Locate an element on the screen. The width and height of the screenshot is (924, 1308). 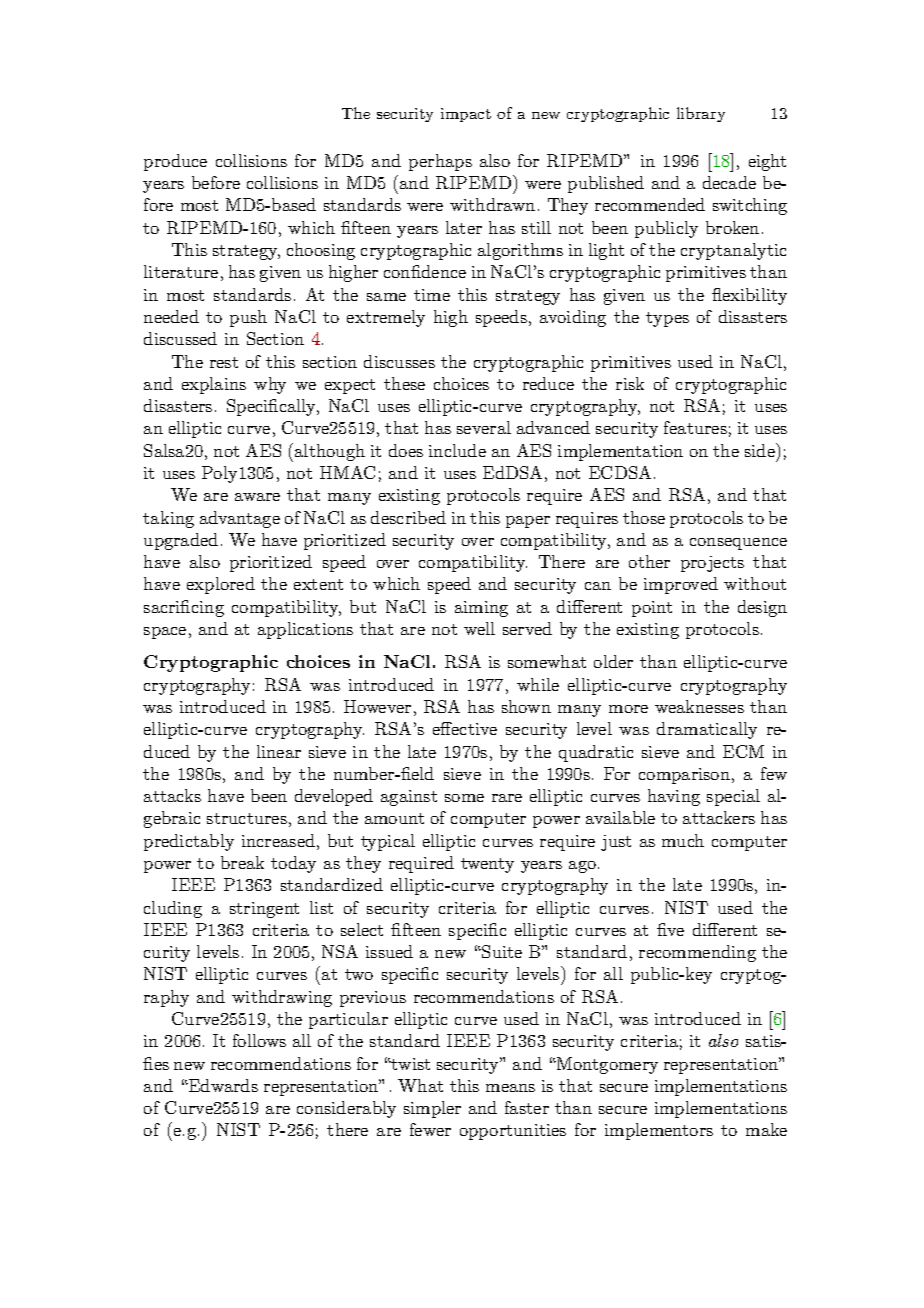
explored is located at coordinates (221, 585).
